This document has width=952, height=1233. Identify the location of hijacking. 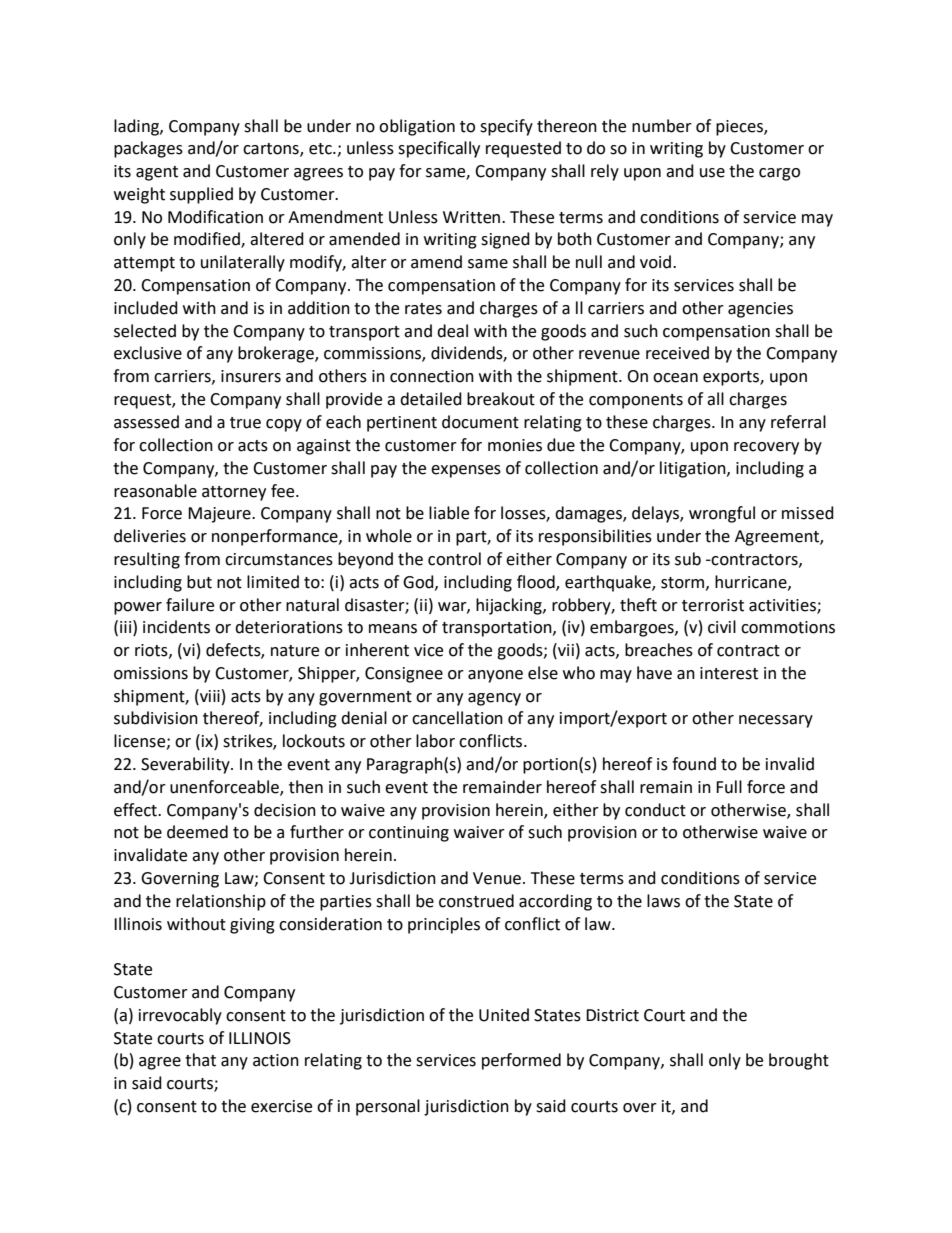
(510, 606).
